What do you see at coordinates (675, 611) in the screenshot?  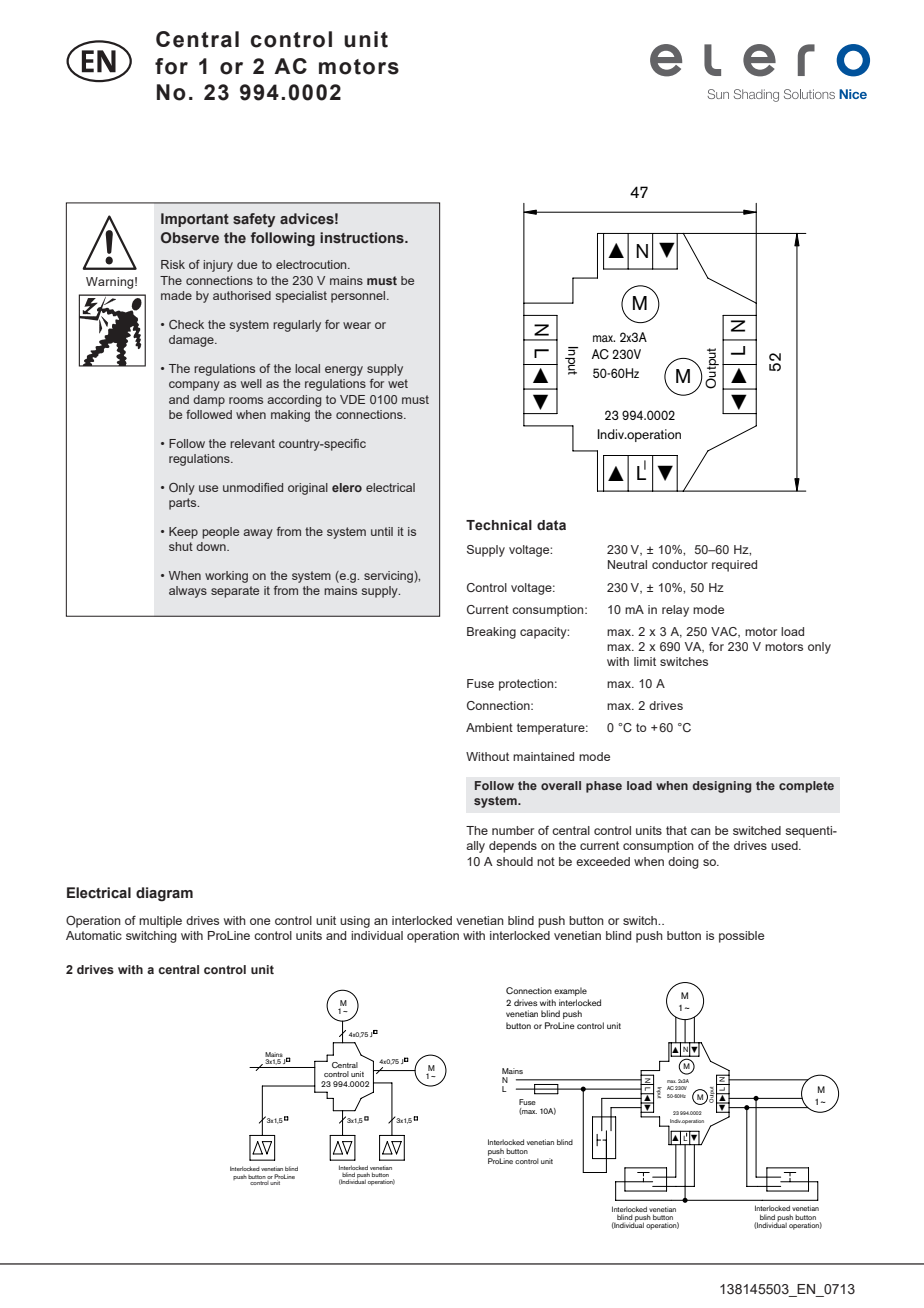 I see `relay` at bounding box center [675, 611].
